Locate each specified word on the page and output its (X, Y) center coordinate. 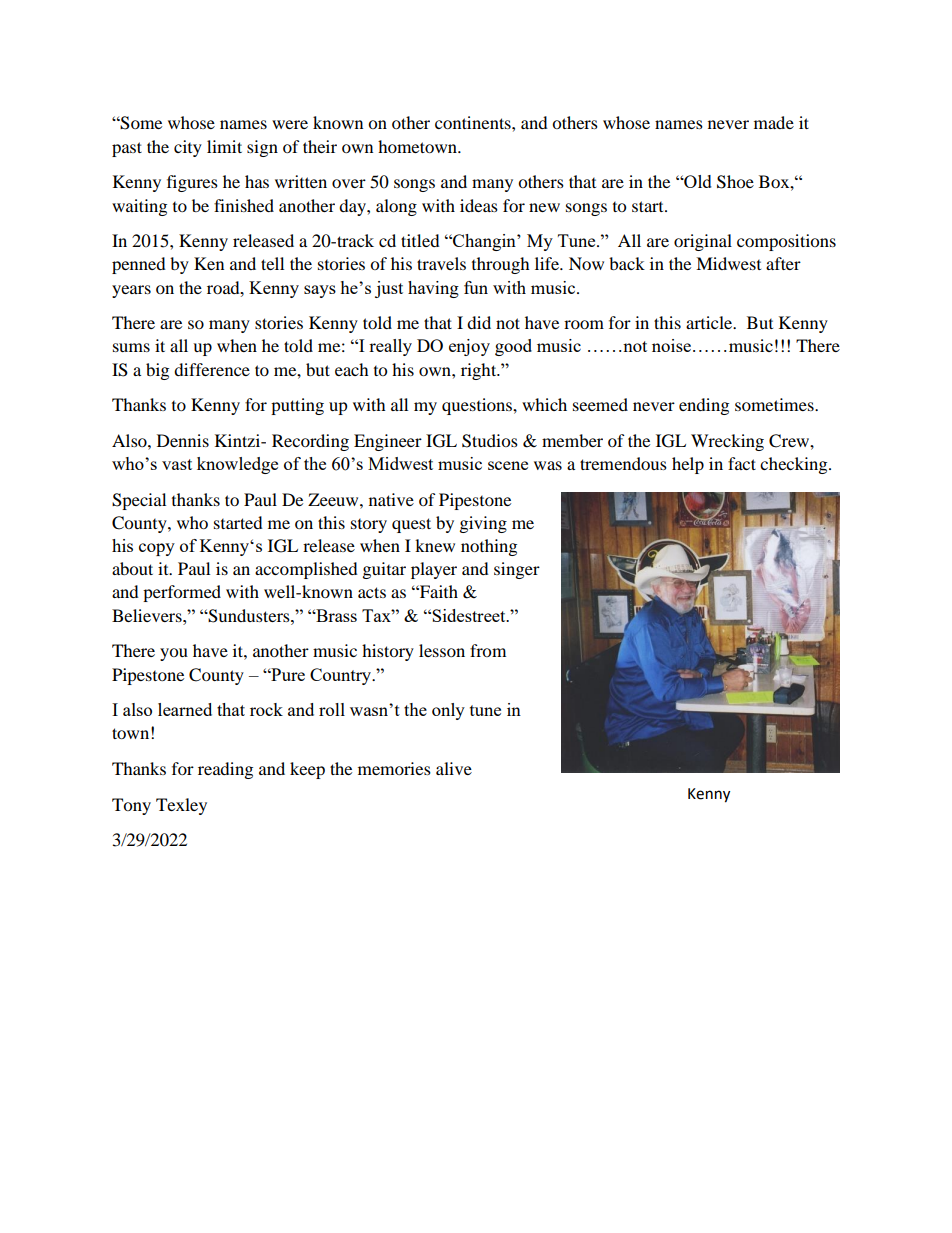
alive (454, 768)
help (688, 465)
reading (225, 770)
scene (508, 465)
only (448, 711)
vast (177, 464)
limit (224, 146)
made (774, 122)
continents (474, 122)
